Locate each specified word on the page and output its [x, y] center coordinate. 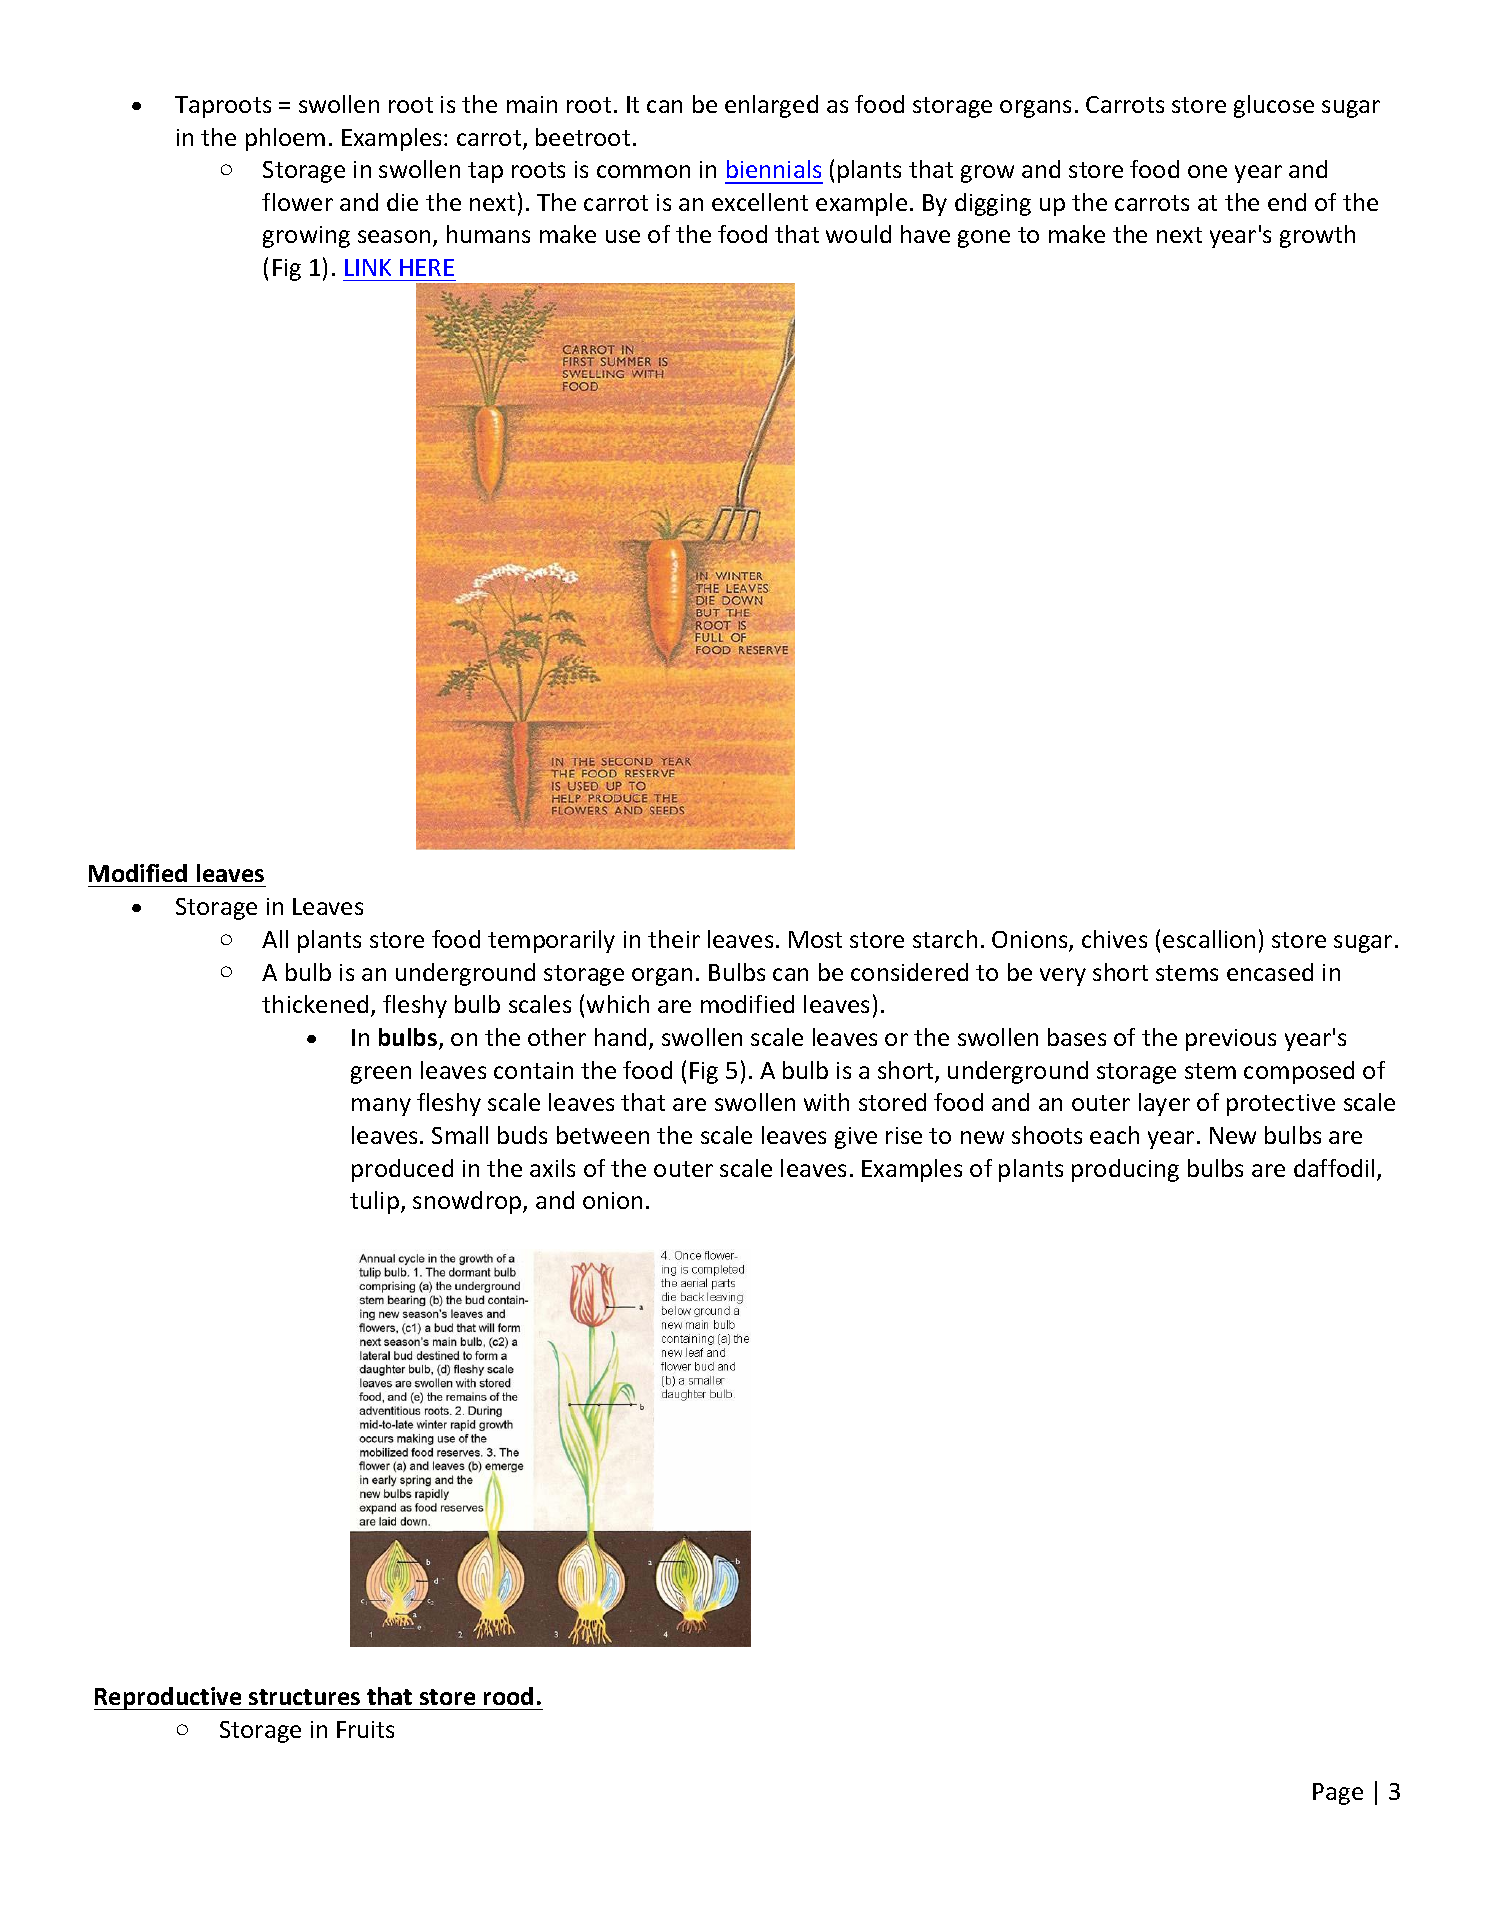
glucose [1274, 106]
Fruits [365, 1729]
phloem [285, 139]
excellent [760, 202]
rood [508, 1696]
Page [1338, 1794]
